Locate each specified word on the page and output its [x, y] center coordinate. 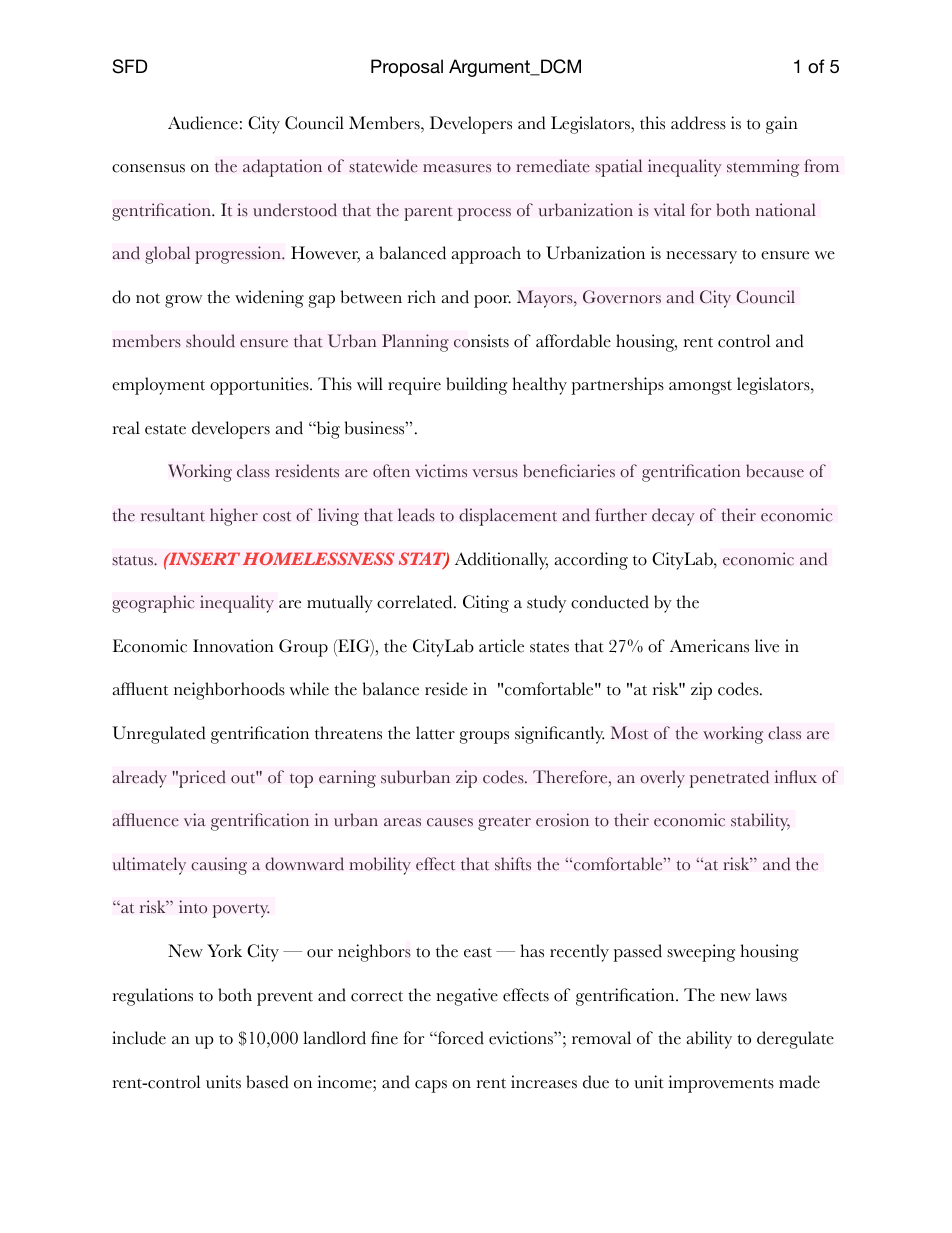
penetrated [729, 779]
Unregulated [159, 735]
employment [158, 386]
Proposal [407, 68]
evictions [522, 1038]
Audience [203, 123]
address [698, 123]
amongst [700, 387]
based [267, 1082]
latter [435, 733]
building [476, 386]
